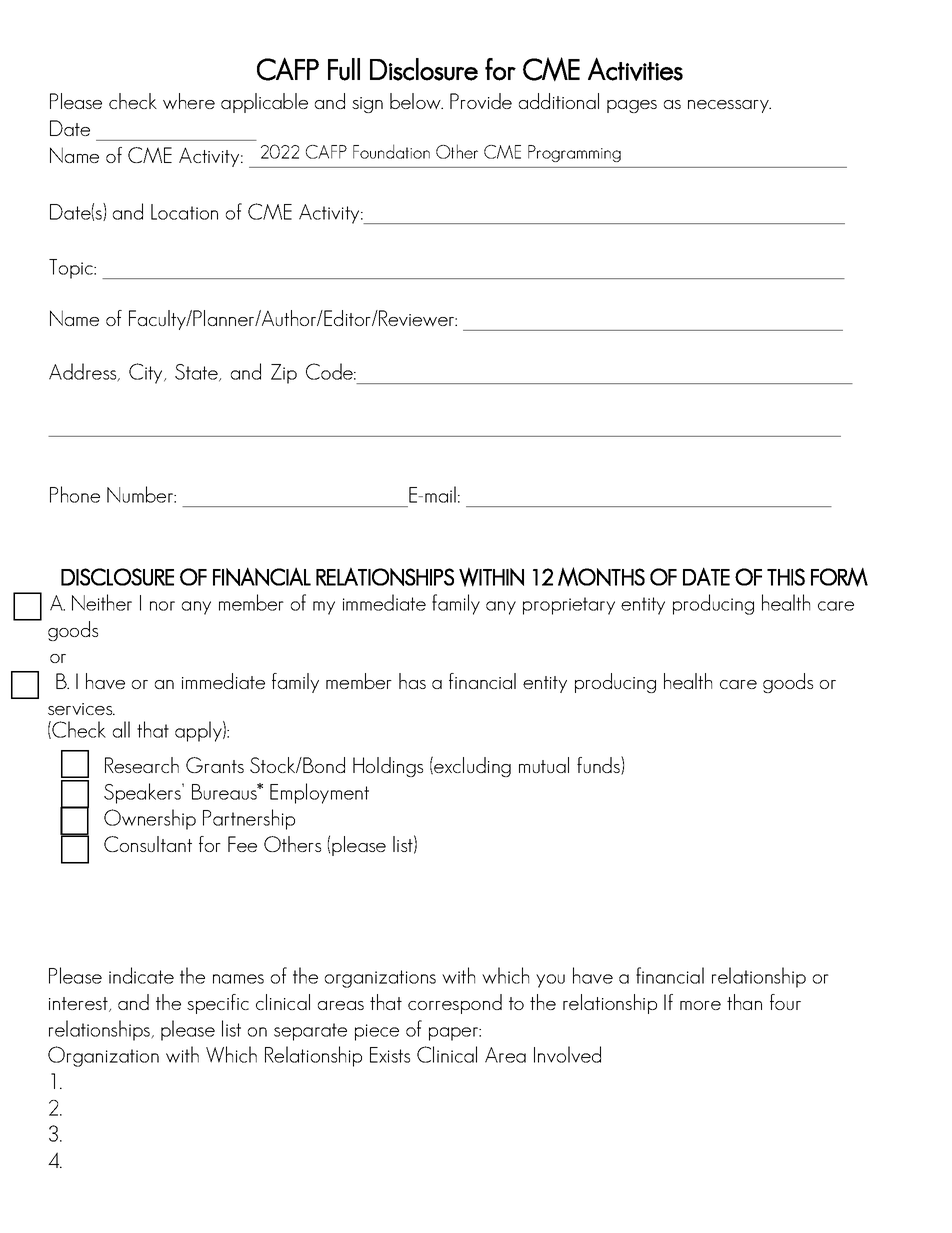 Image resolution: width=952 pixels, height=1233 pixels. Describe the element at coordinates (481, 101) in the document. I see `Provide` at that location.
